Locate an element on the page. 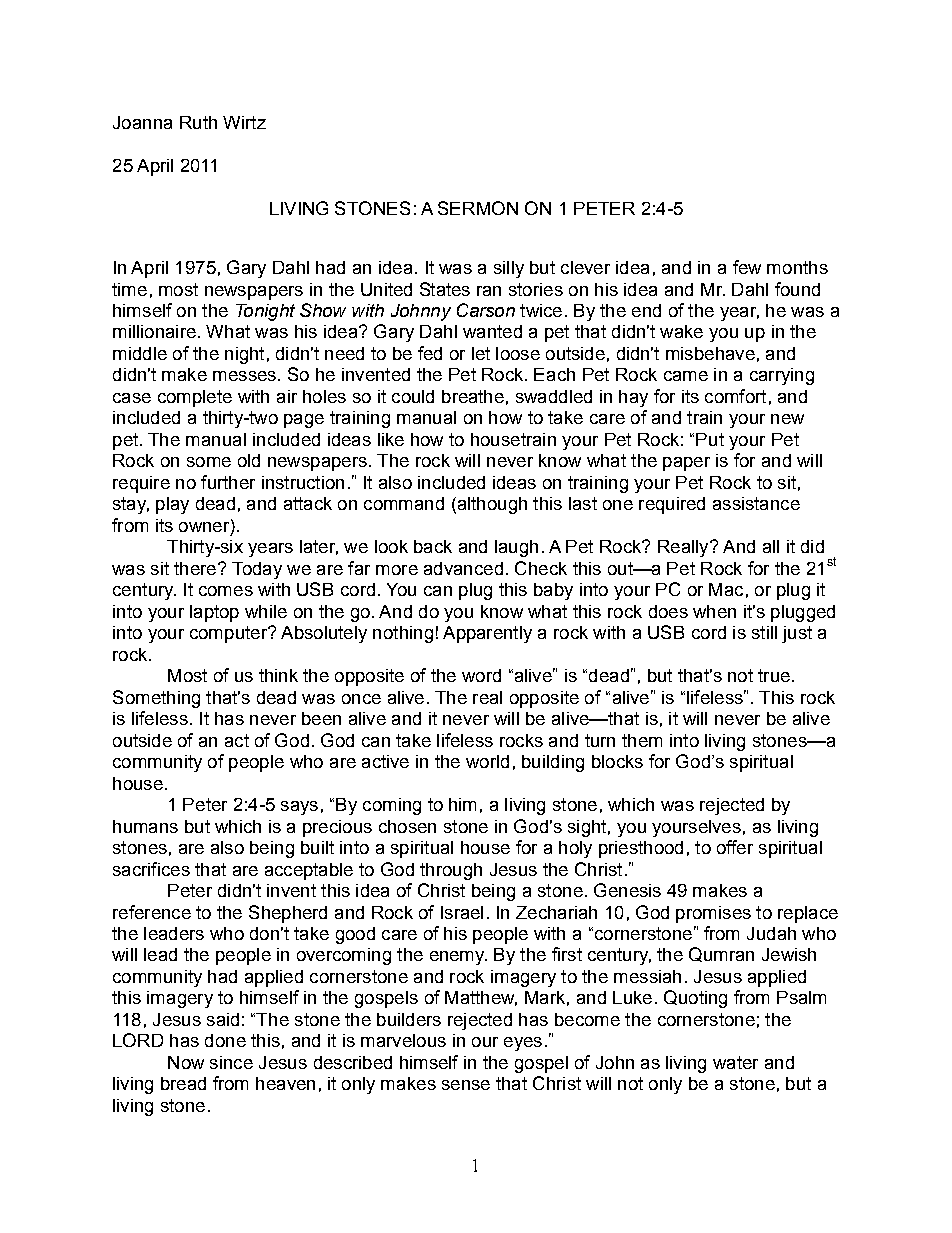 The image size is (952, 1233). breathe is located at coordinates (473, 396).
